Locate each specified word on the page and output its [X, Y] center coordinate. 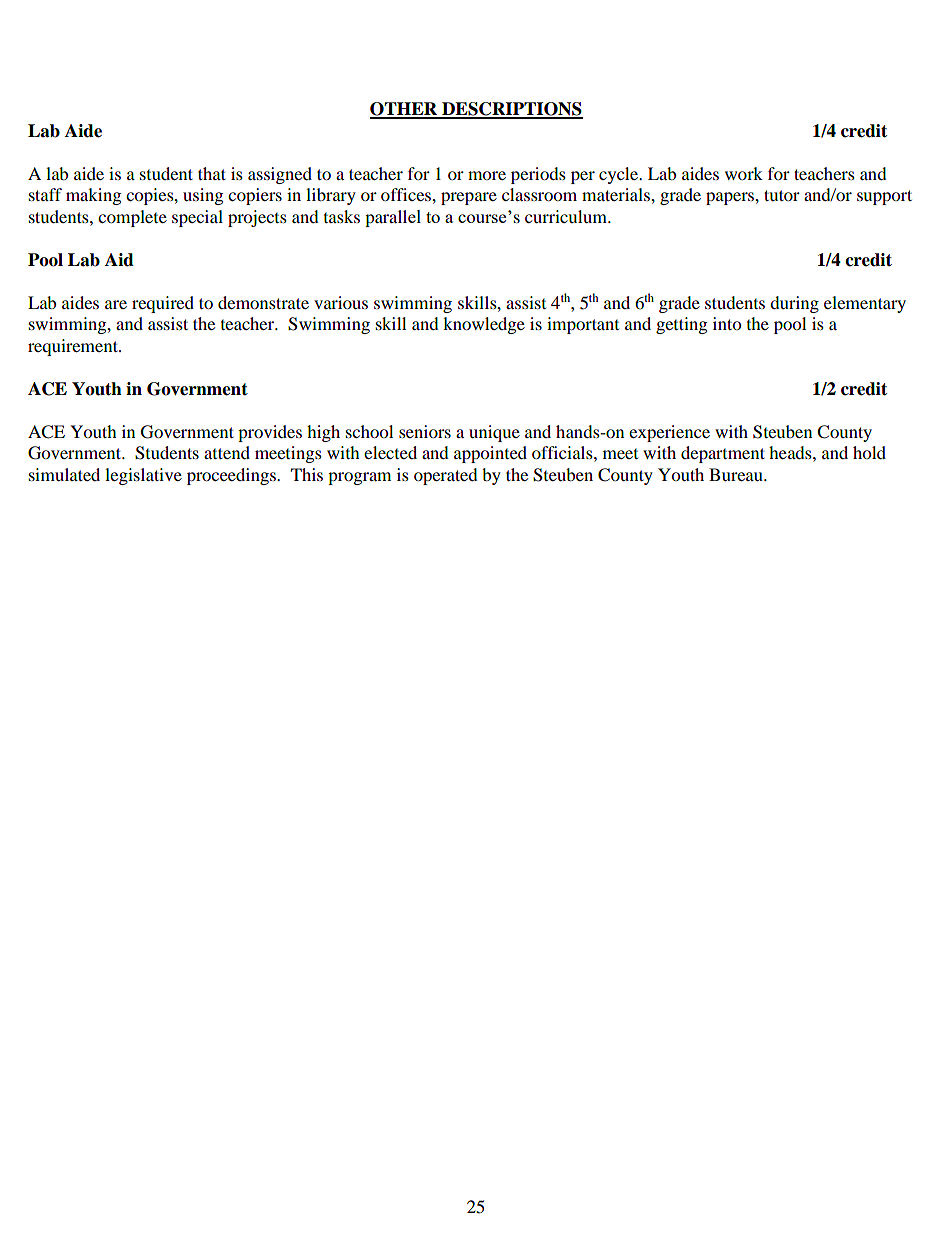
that [212, 173]
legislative [143, 476]
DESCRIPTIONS [511, 110]
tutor [782, 195]
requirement [74, 347]
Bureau [737, 474]
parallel [393, 218]
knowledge [484, 325]
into [727, 323]
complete [132, 218]
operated [446, 476]
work [744, 173]
